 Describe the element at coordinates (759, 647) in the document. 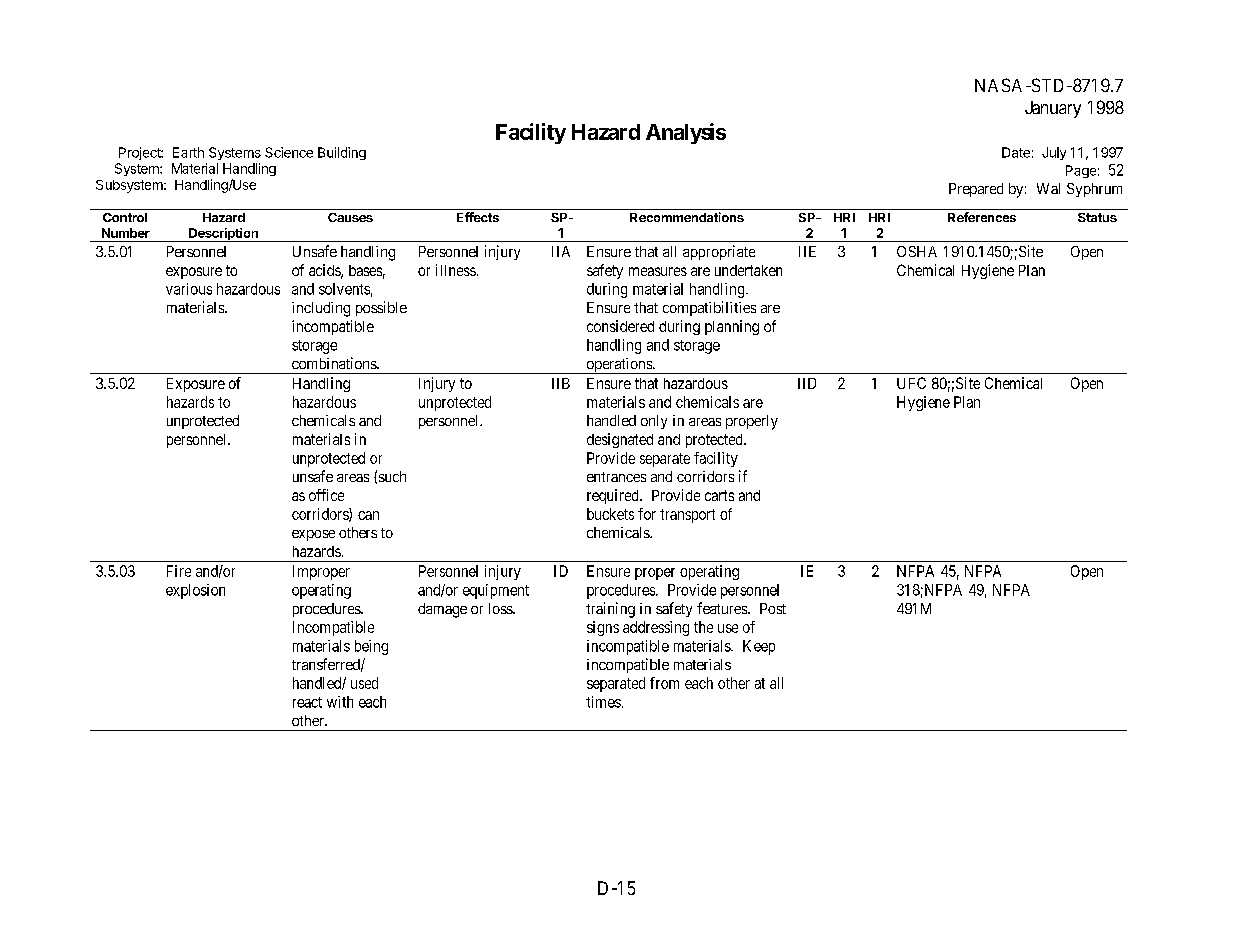

I see `Keep` at that location.
